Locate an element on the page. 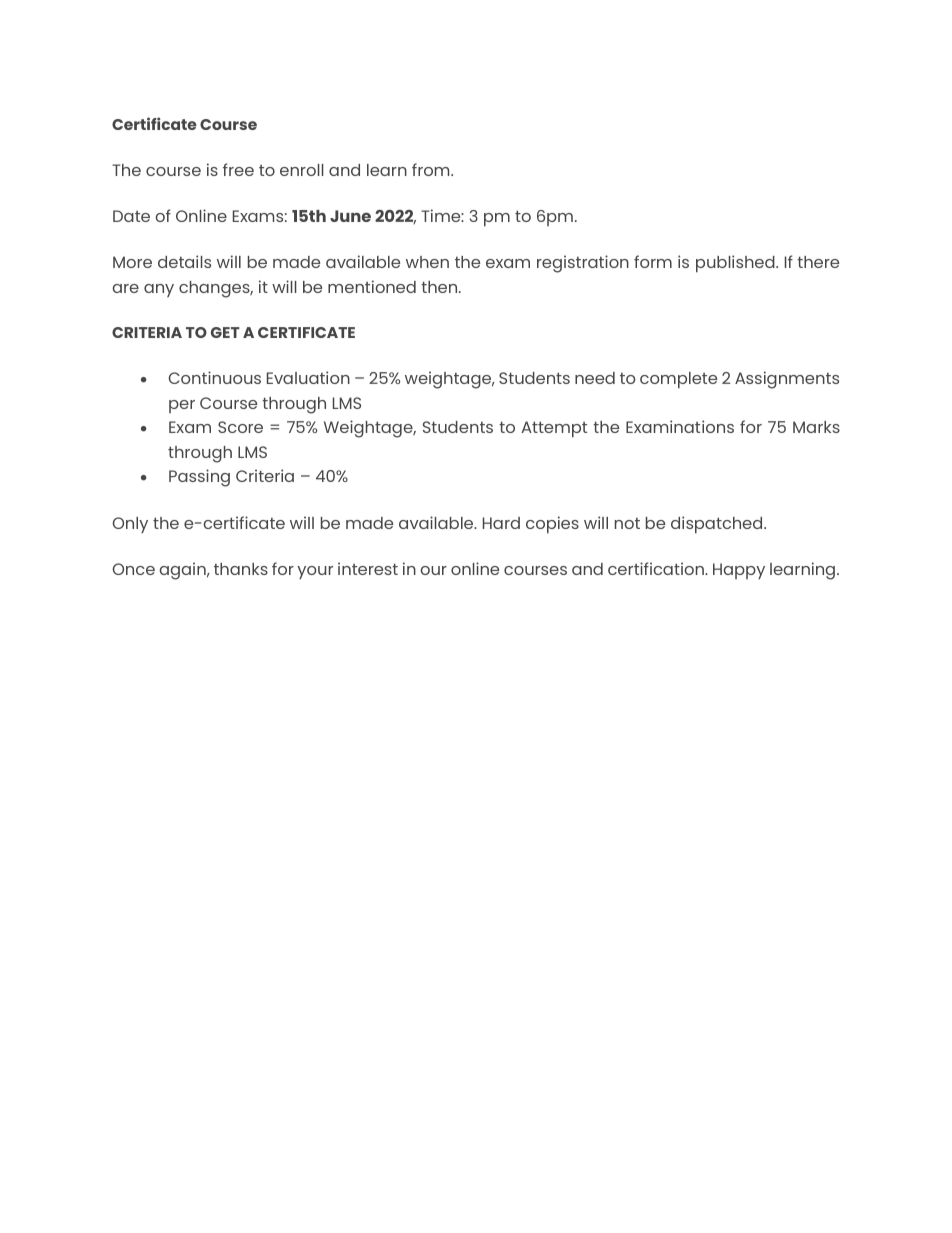 The image size is (952, 1233). any is located at coordinates (159, 290).
